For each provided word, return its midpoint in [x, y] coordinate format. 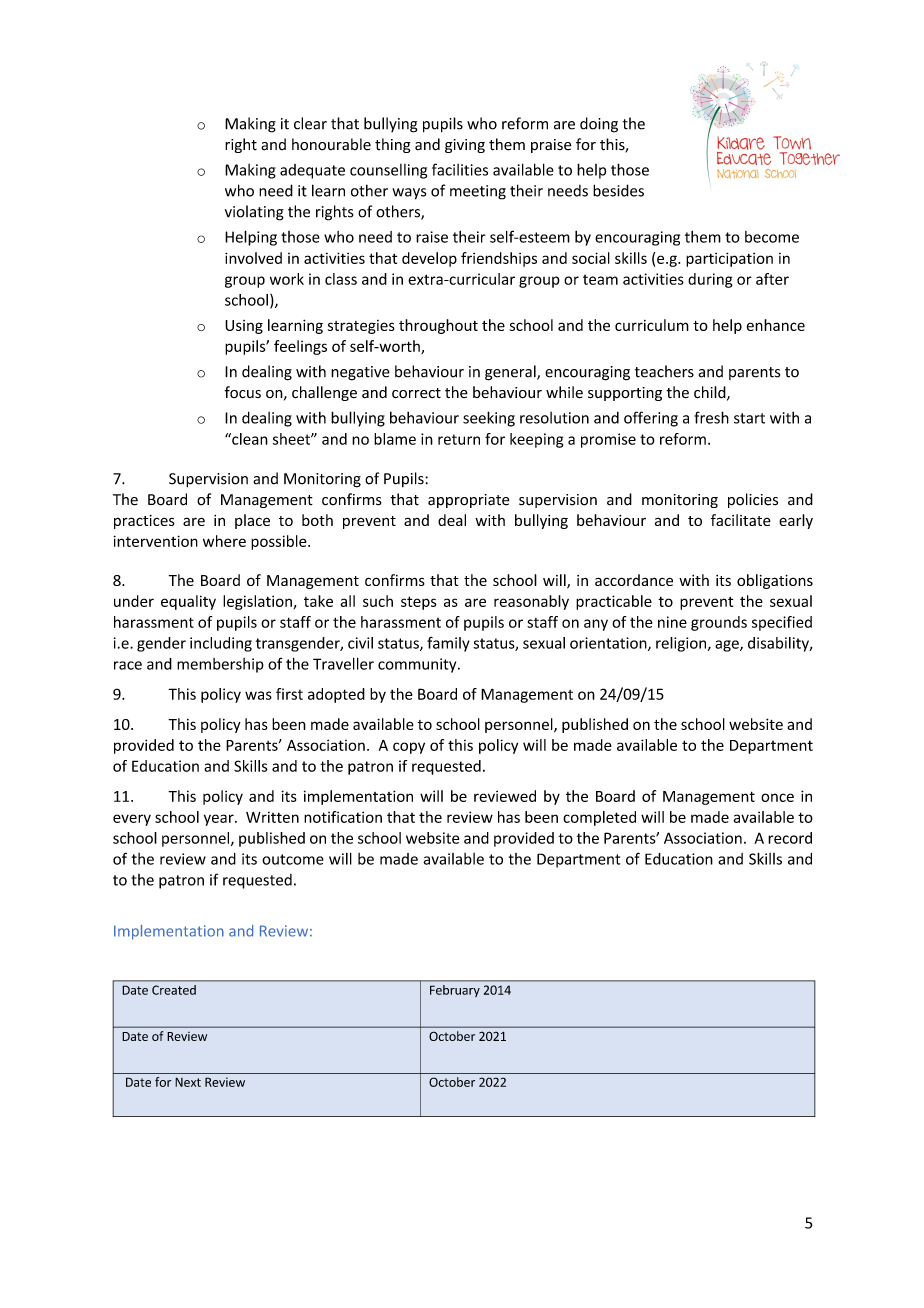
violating [254, 213]
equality [188, 602]
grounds [719, 623]
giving [465, 146]
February [455, 991]
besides [618, 190]
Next [188, 1082]
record [790, 838]
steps [419, 603]
